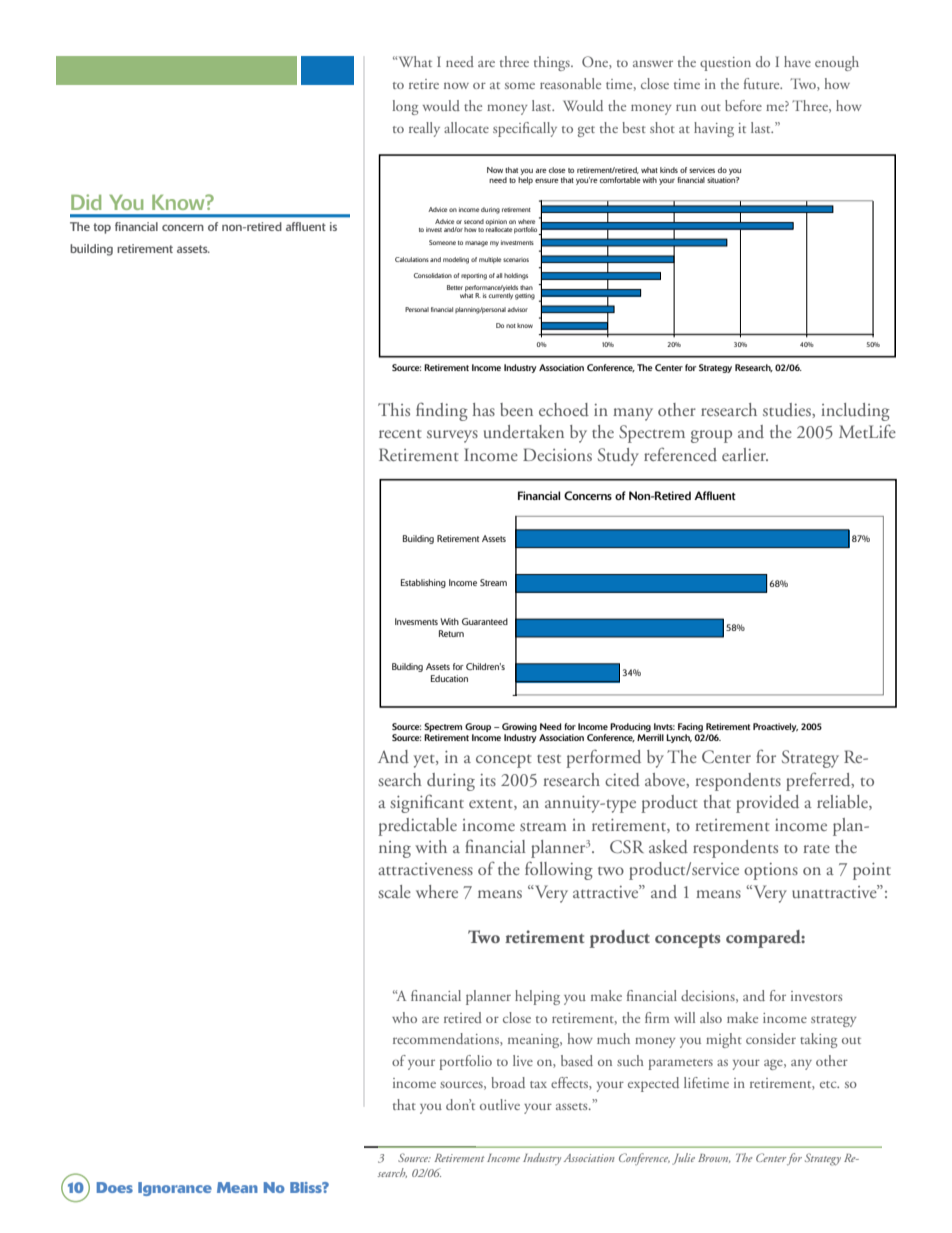 Image resolution: width=952 pixels, height=1233 pixels. What do you see at coordinates (559, 870) in the image?
I see `following` at bounding box center [559, 870].
